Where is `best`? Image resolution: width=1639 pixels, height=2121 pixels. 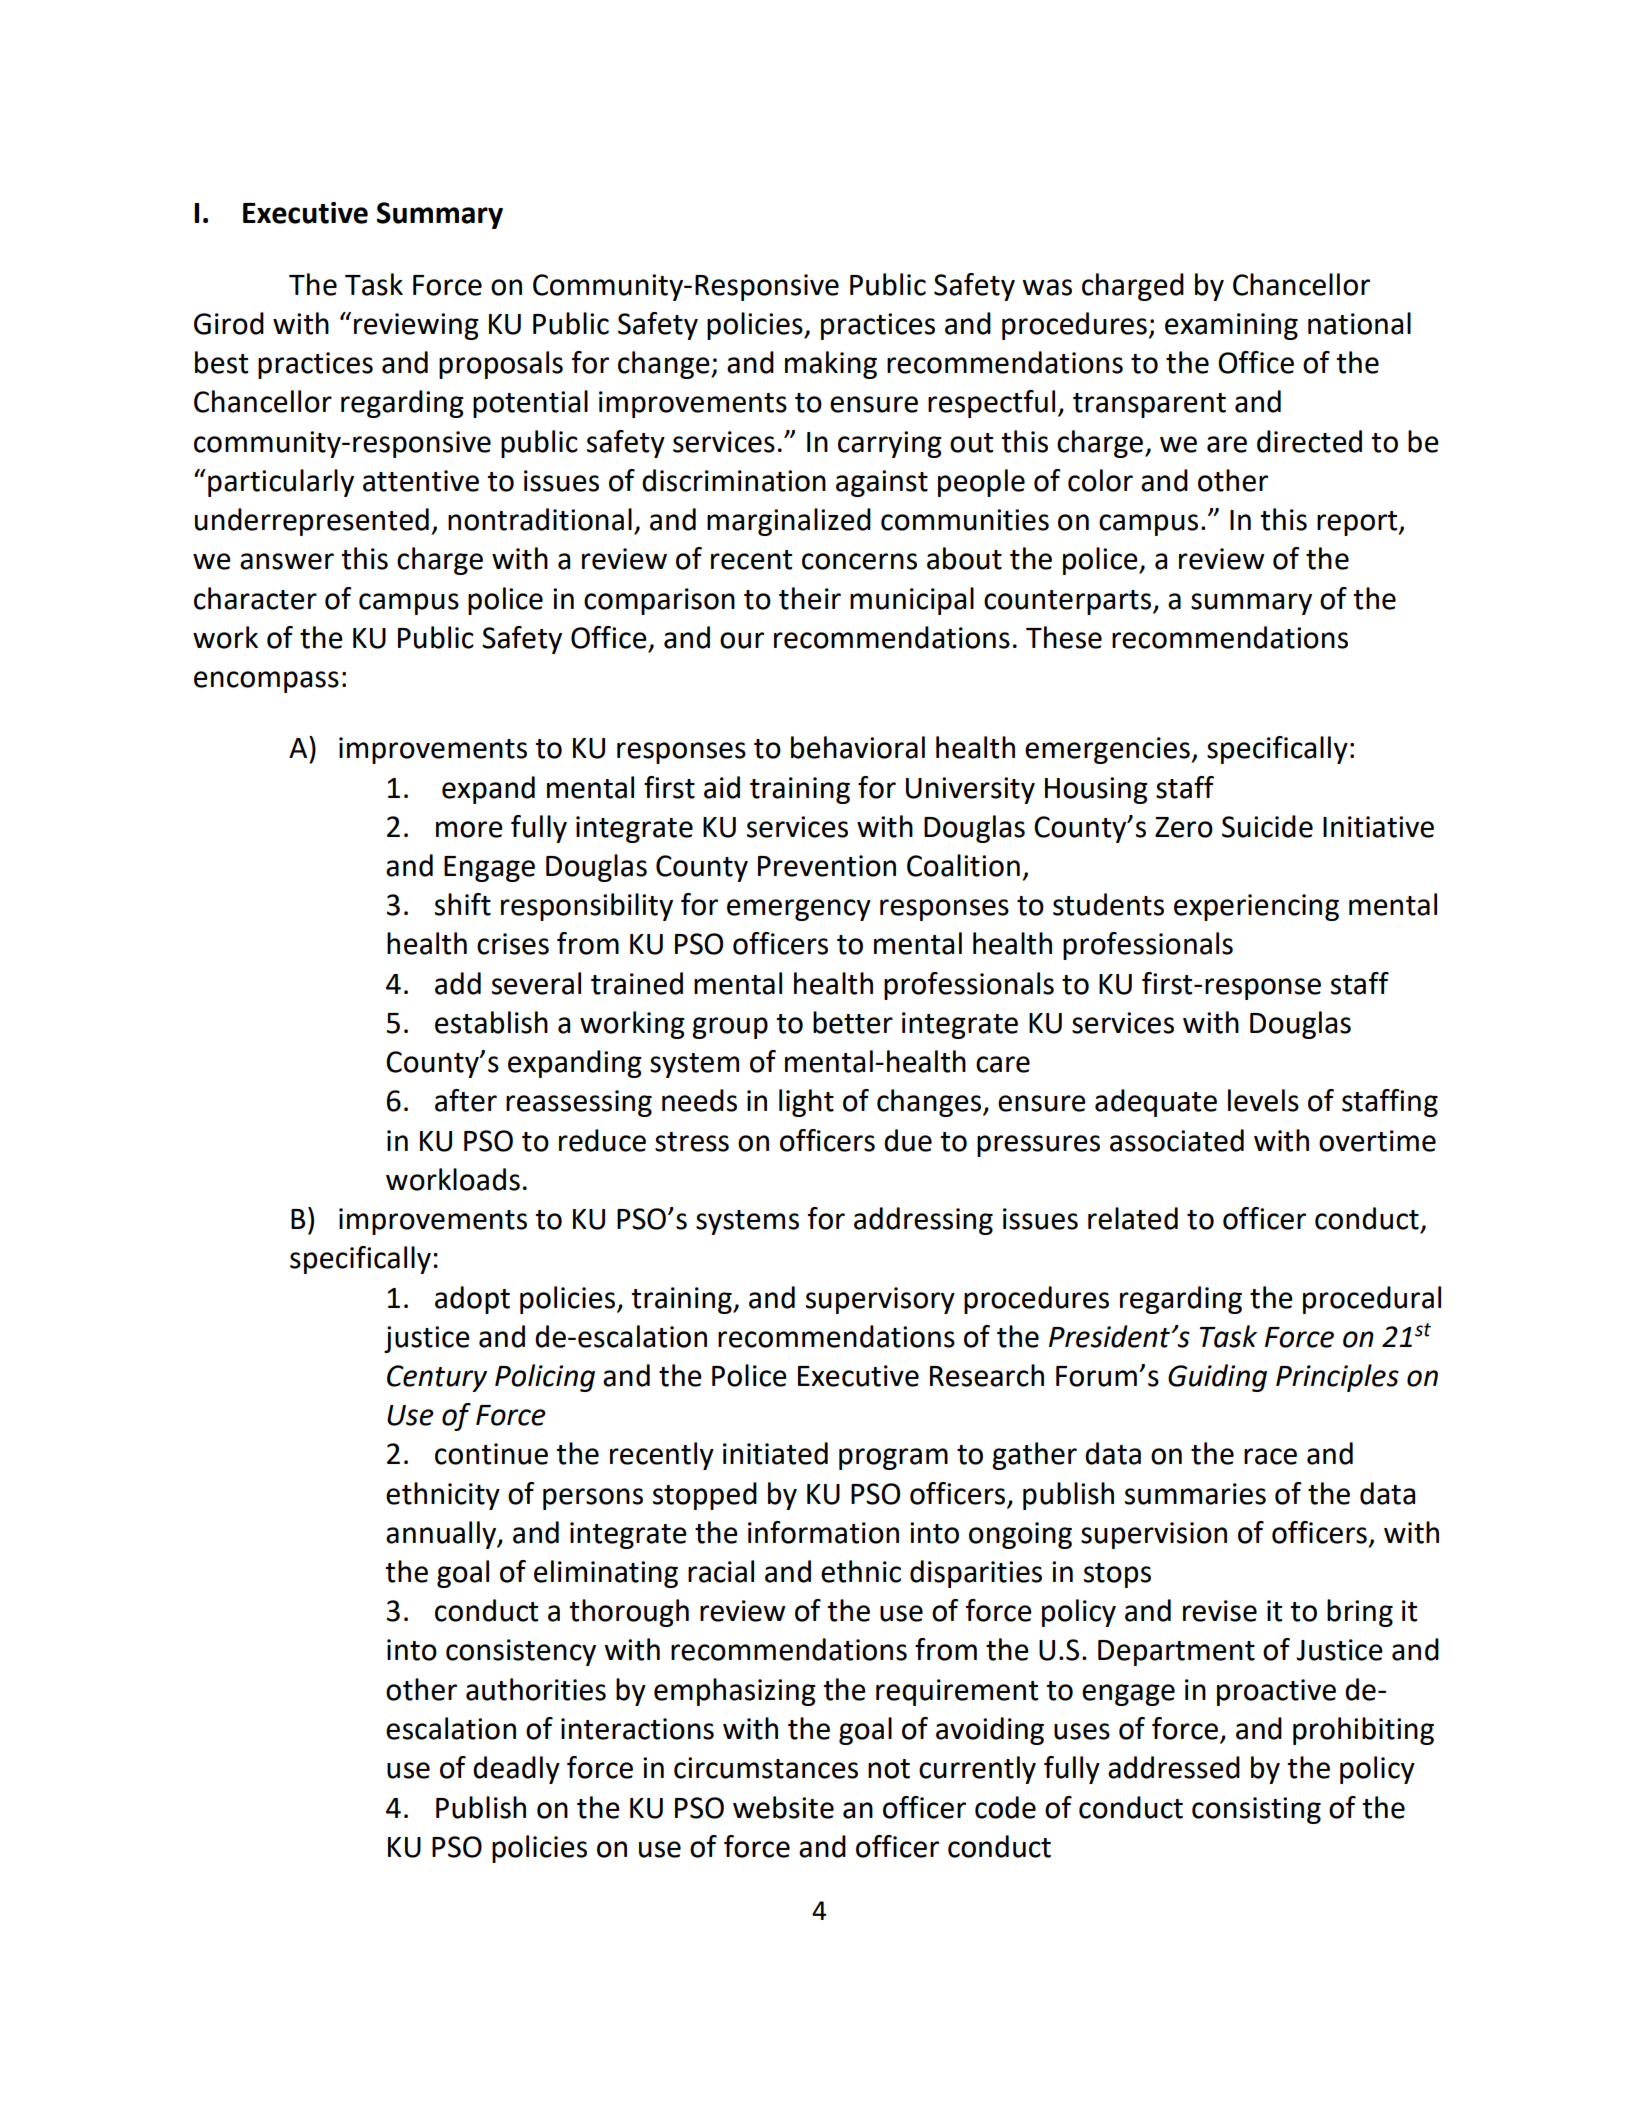
best is located at coordinates (221, 362).
